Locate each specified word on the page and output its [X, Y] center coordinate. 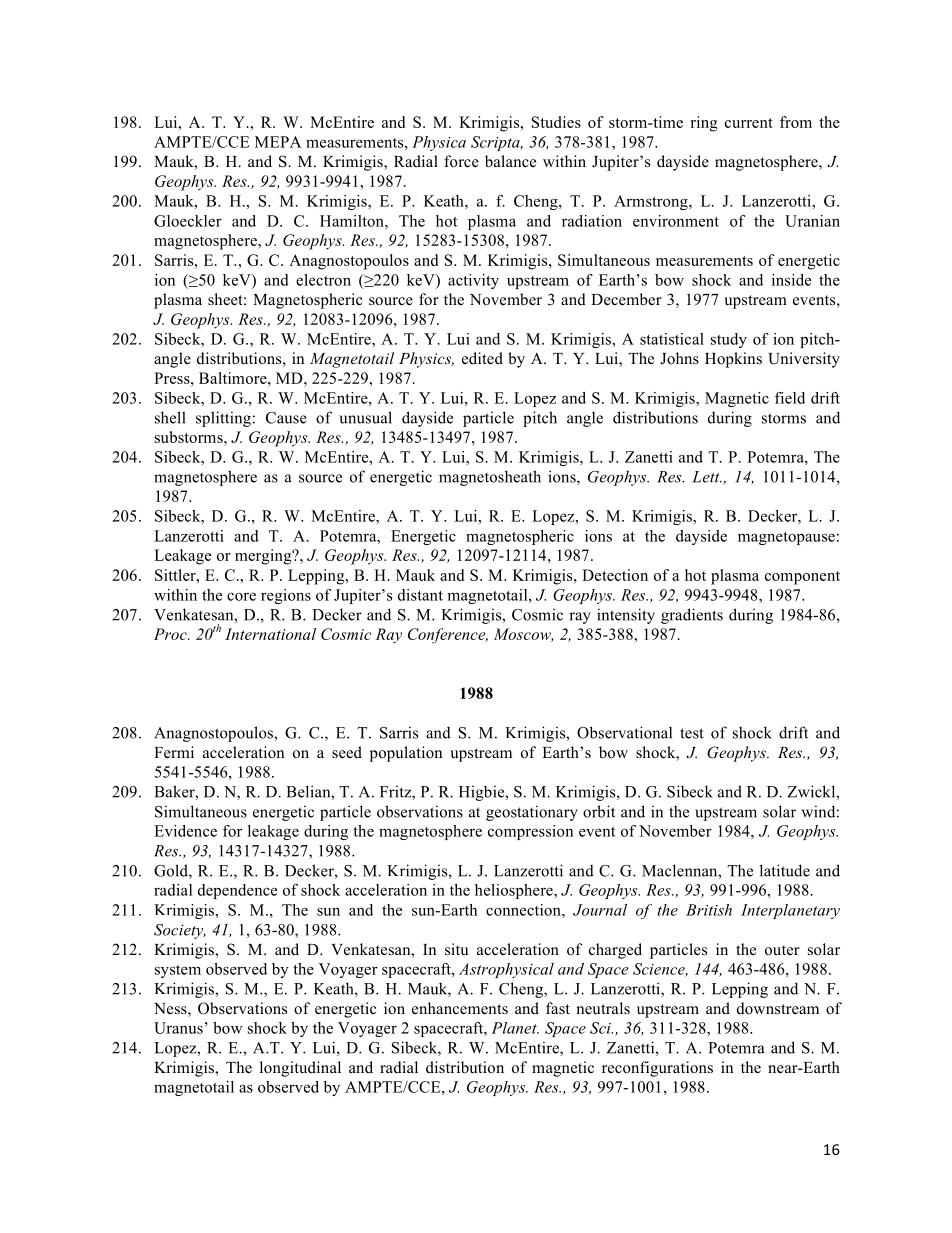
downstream [778, 1008]
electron [323, 280]
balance [510, 161]
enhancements [460, 1008]
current [749, 123]
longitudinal [300, 1069]
